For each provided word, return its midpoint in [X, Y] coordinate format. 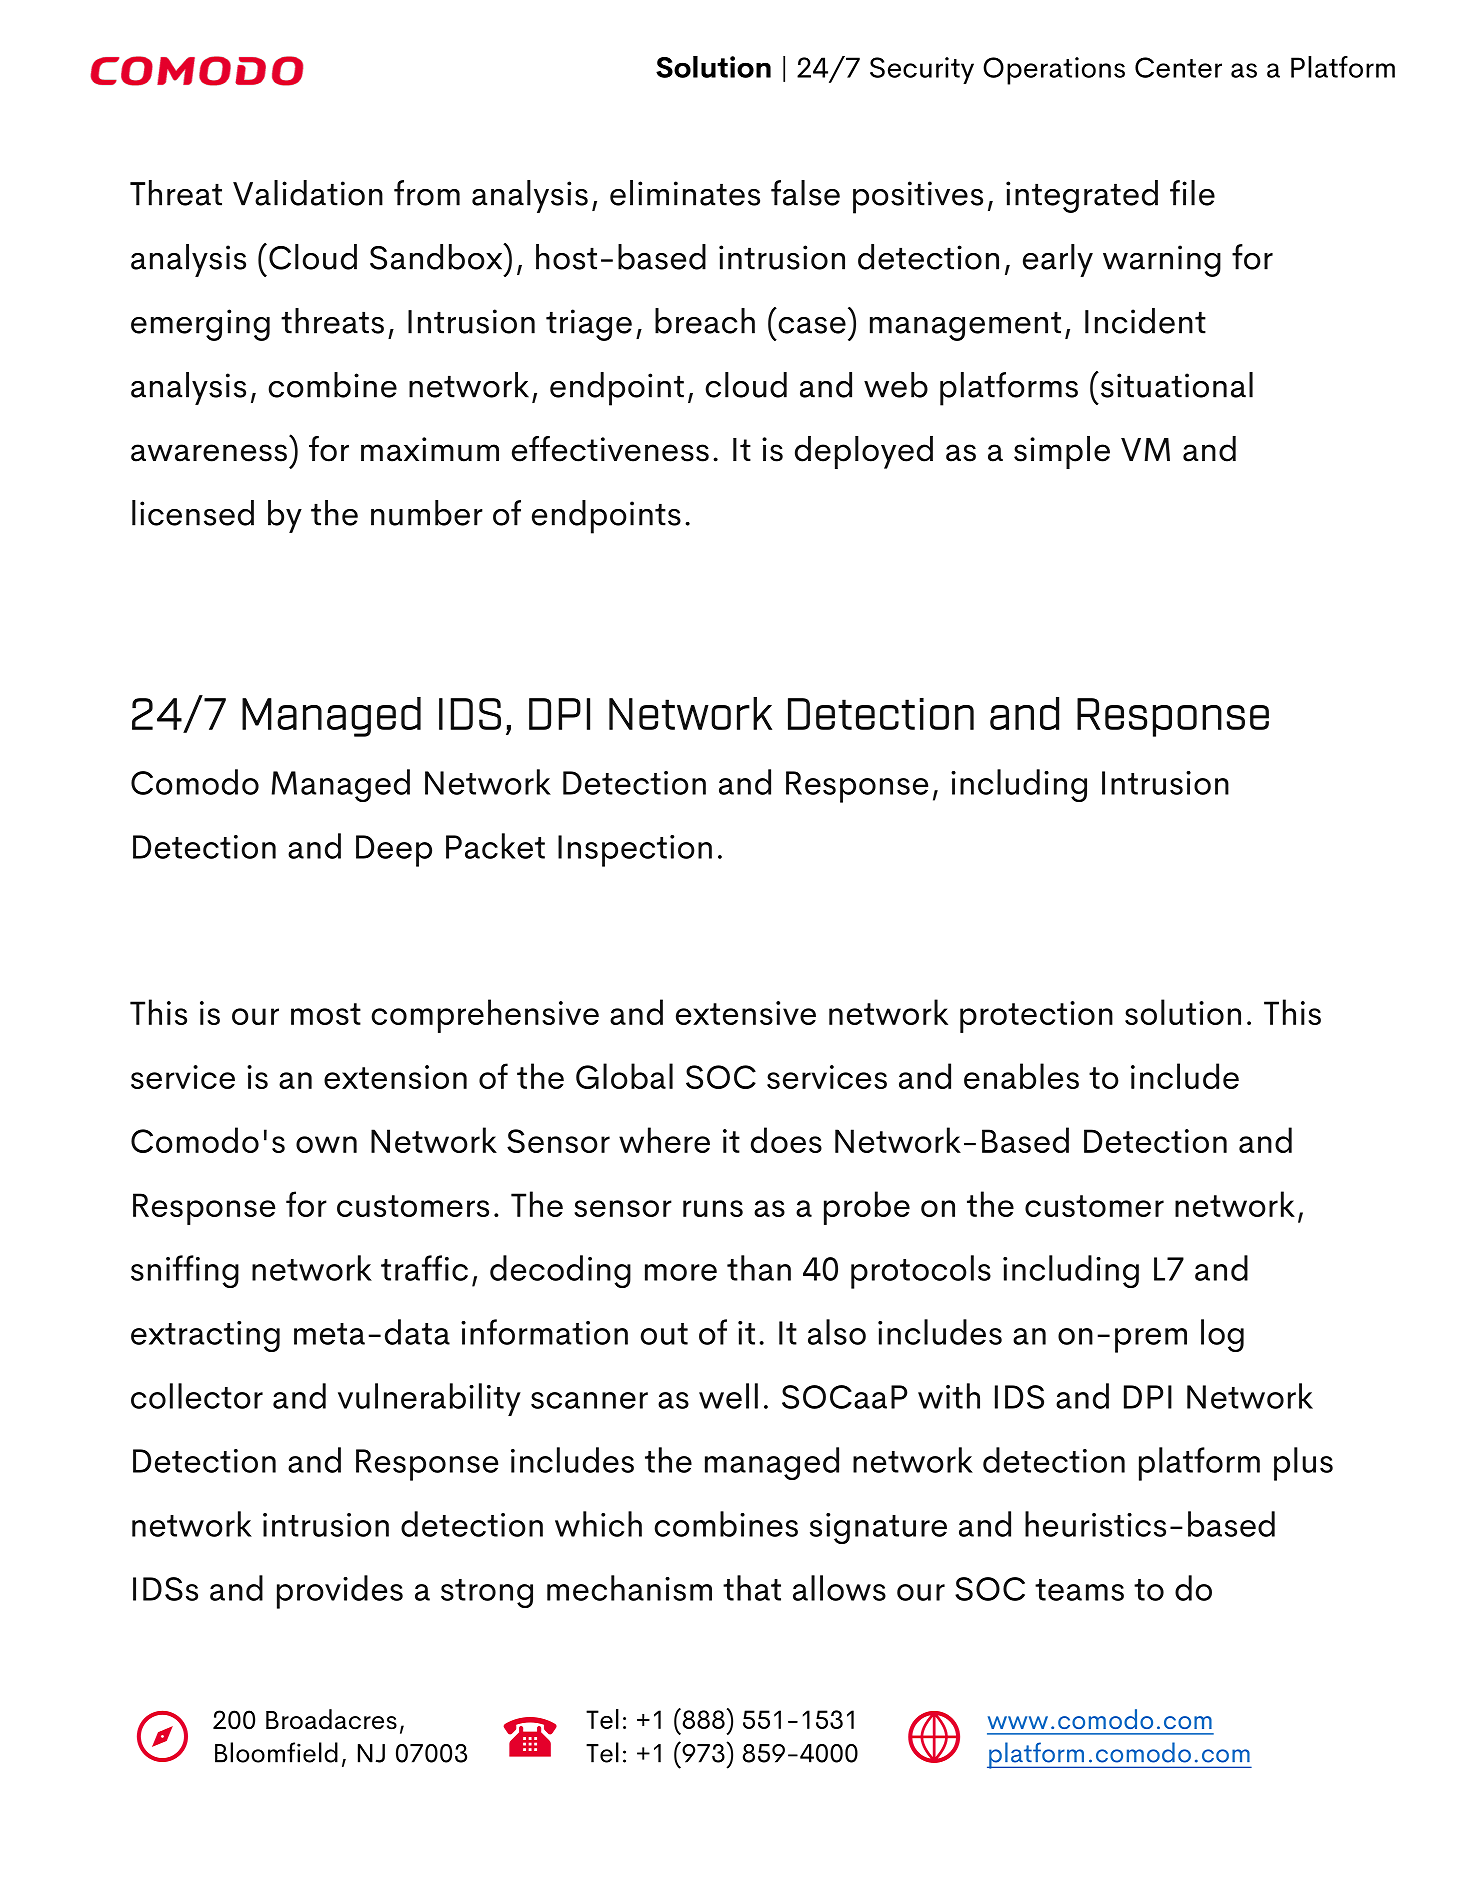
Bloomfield [276, 1752]
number [427, 513]
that [752, 1588]
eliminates [685, 193]
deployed [864, 452]
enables [1021, 1076]
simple [1062, 452]
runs [713, 1208]
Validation [308, 193]
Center [1178, 67]
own [326, 1144]
